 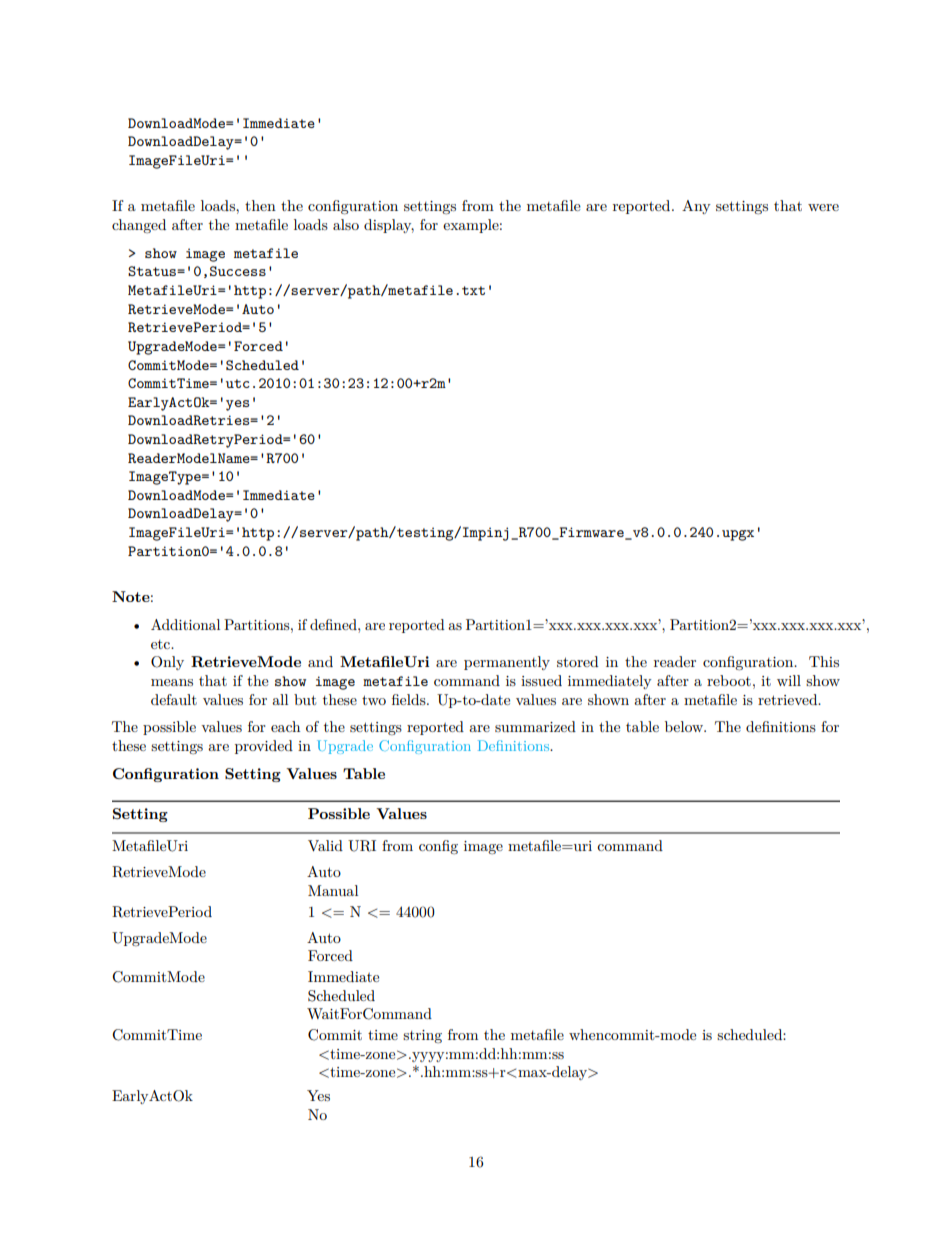 I want to click on string, so click(x=422, y=1036).
